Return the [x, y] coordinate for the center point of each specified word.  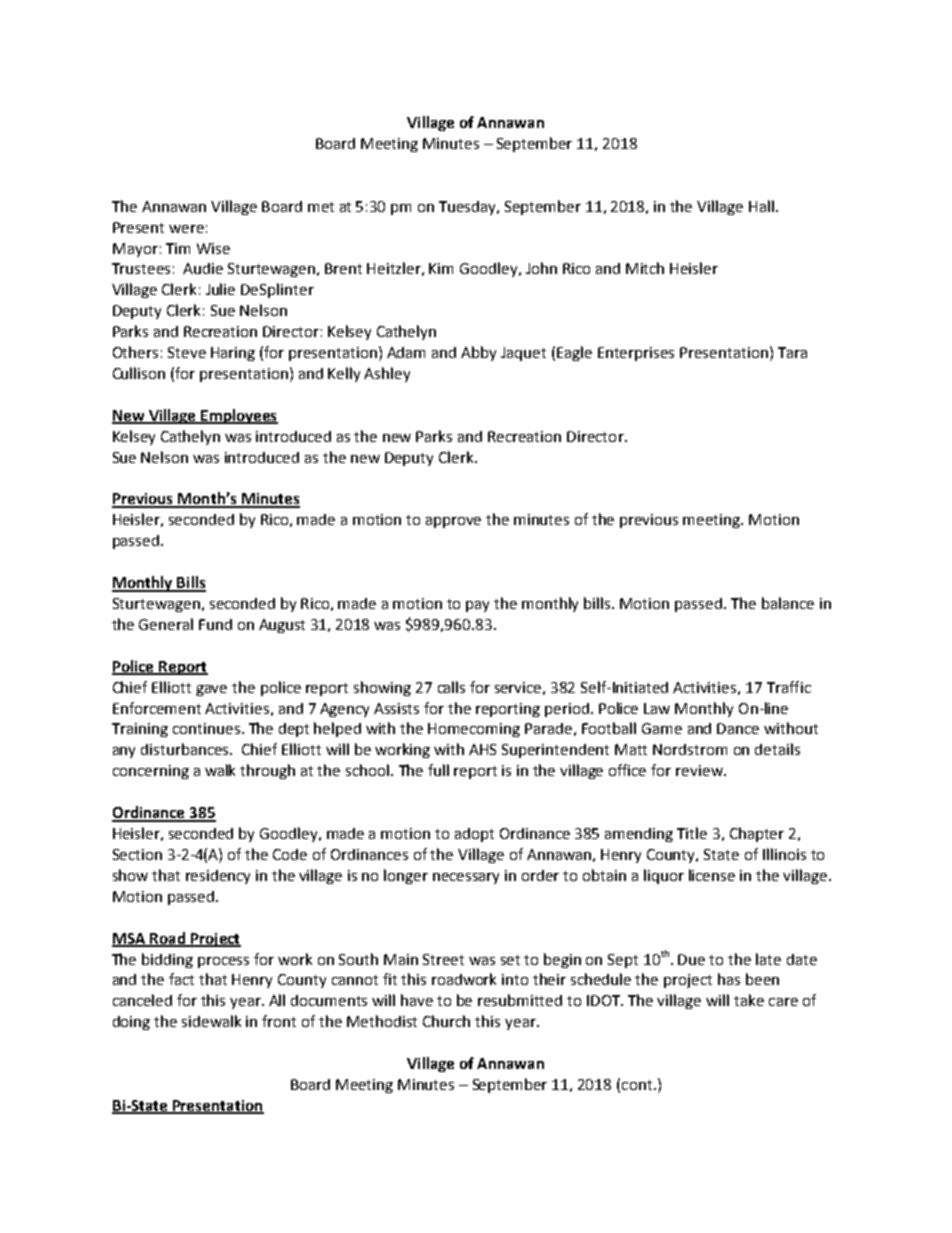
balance [788, 603]
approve [453, 522]
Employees [238, 416]
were [186, 229]
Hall [761, 206]
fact [181, 979]
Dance [738, 728]
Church [446, 1021]
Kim [441, 268]
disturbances [186, 749]
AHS [482, 749]
